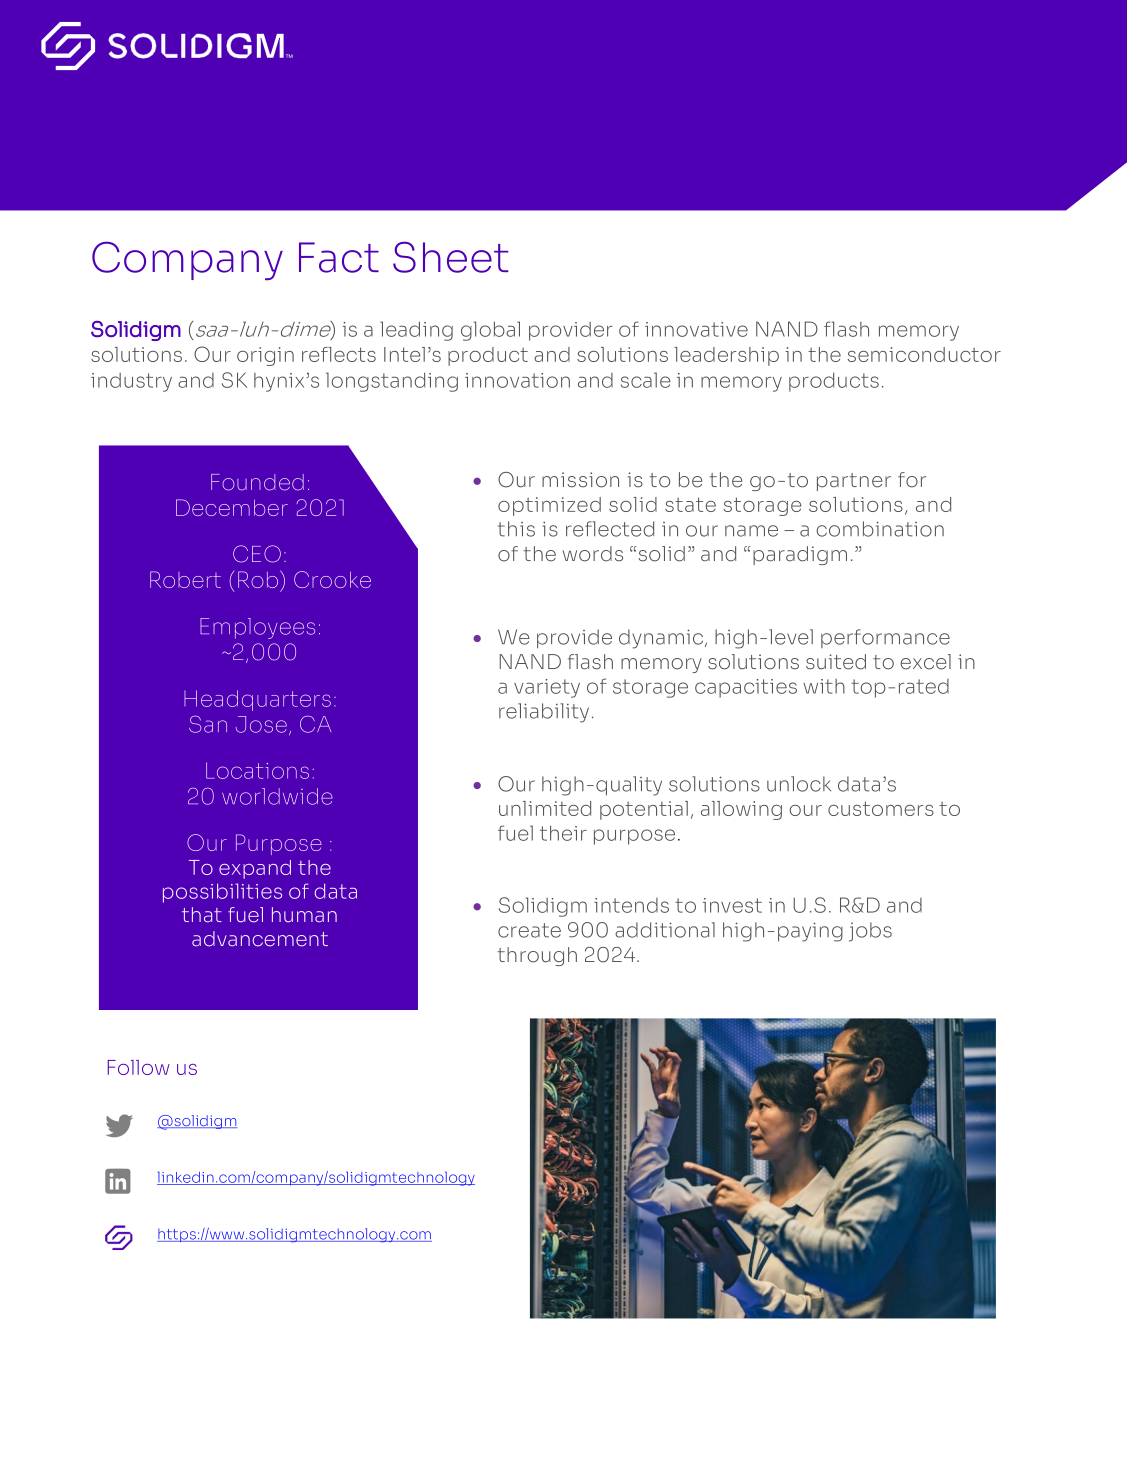 This screenshot has width=1127, height=1458. Describe the element at coordinates (339, 257) in the screenshot. I see `Fact` at that location.
